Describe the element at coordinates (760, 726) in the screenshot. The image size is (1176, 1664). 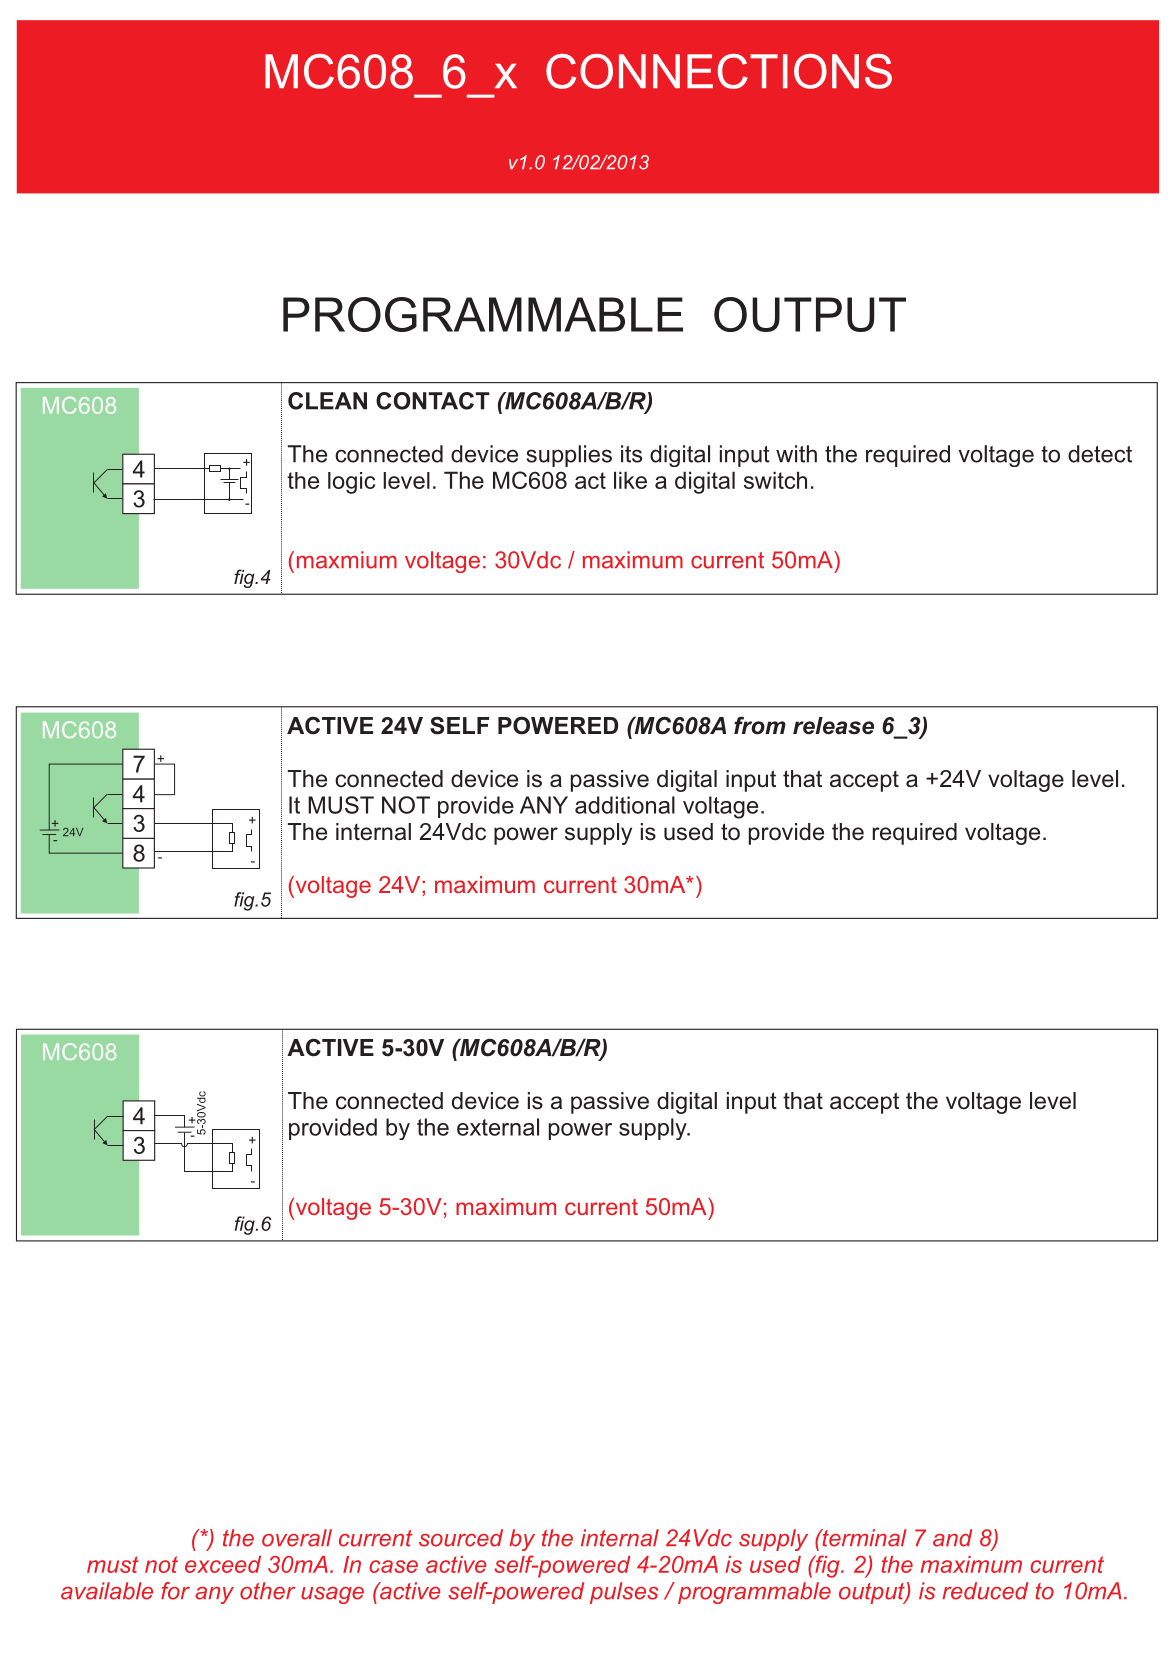
I see `from` at that location.
